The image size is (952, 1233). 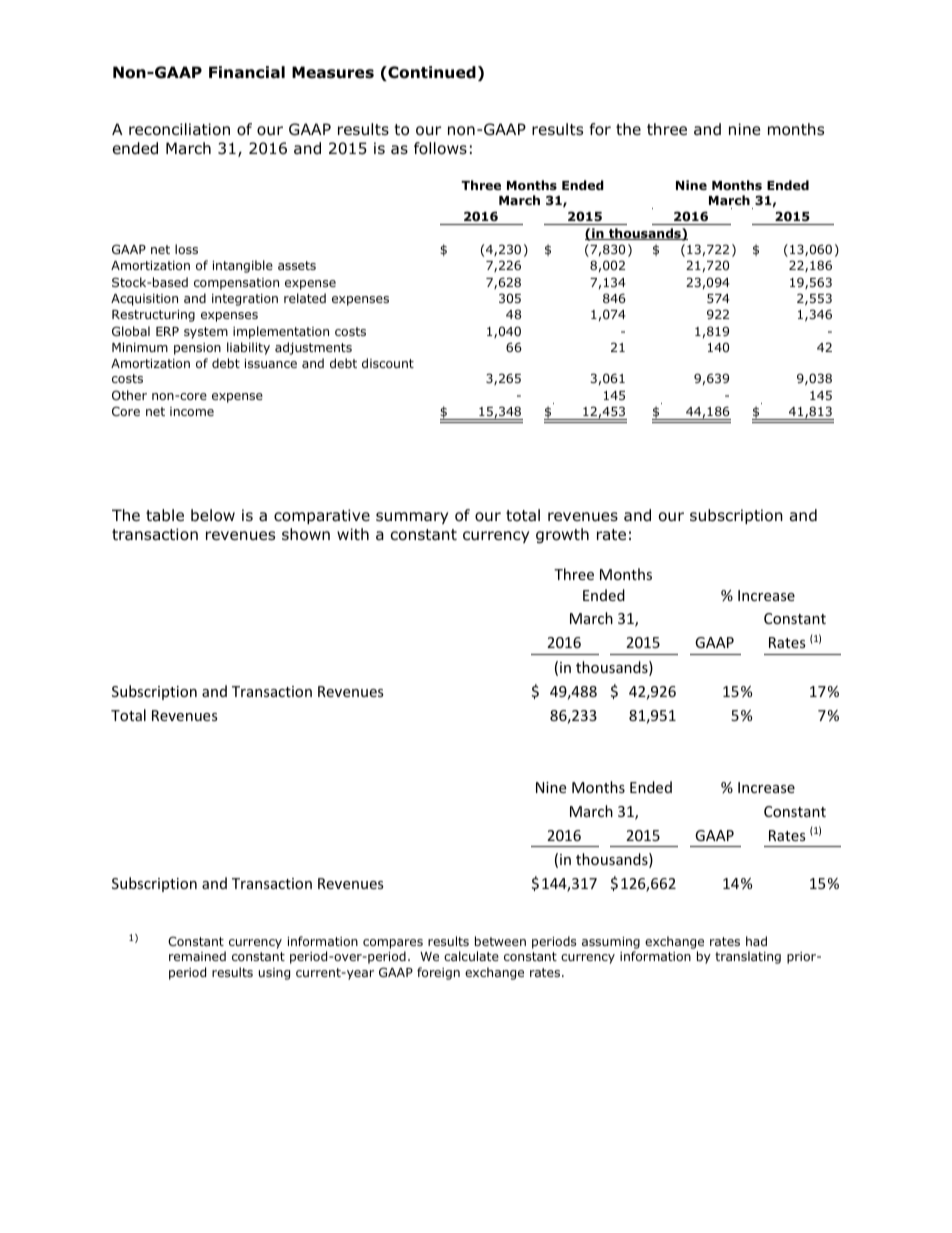 What do you see at coordinates (562, 535) in the screenshot?
I see `growth` at bounding box center [562, 535].
